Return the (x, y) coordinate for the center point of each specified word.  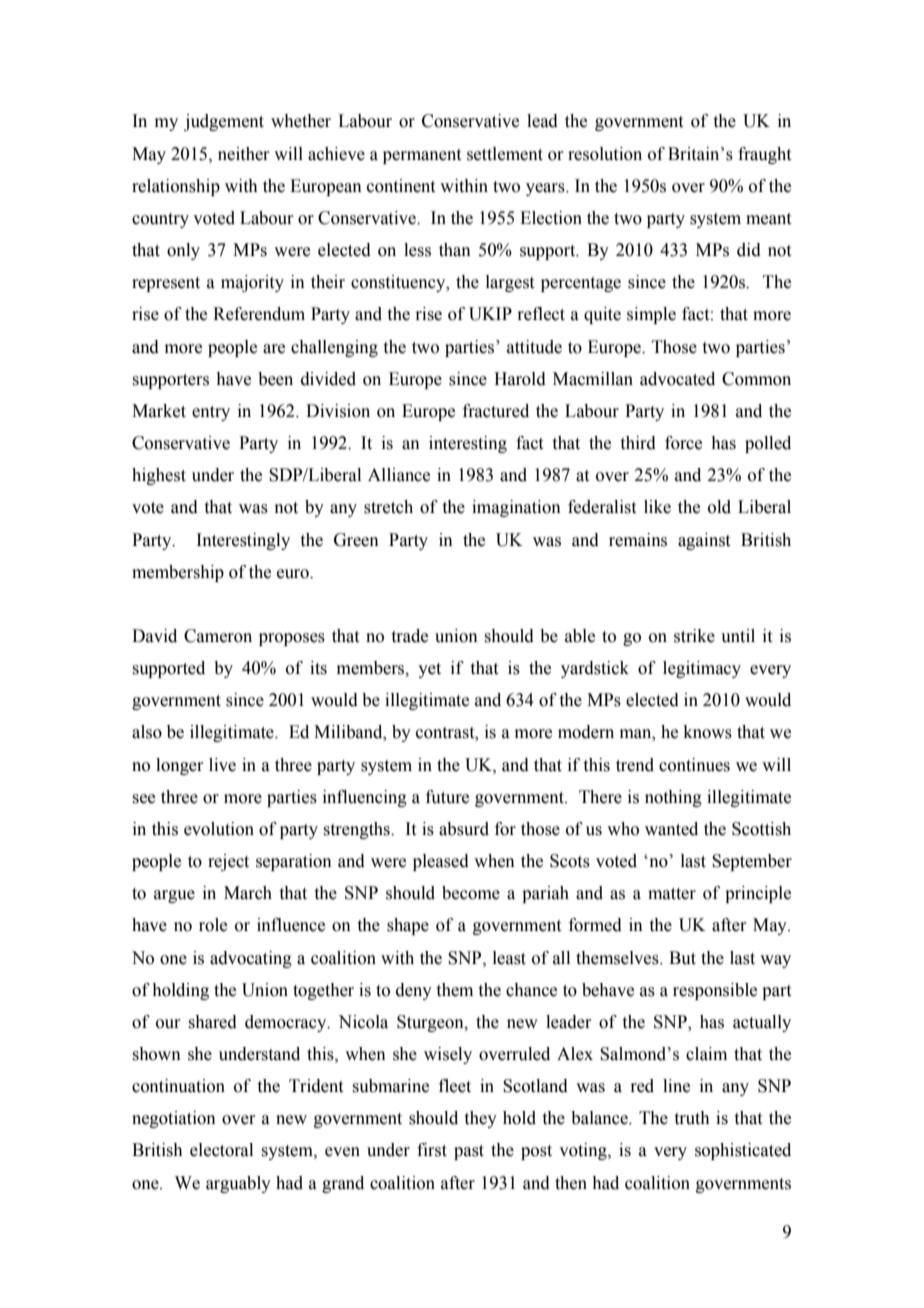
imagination (516, 508)
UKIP (490, 314)
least (509, 958)
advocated (677, 379)
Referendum (259, 314)
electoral (221, 1150)
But (682, 958)
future (447, 797)
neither (244, 154)
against (704, 541)
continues (694, 765)
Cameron (218, 636)
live (222, 765)
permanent (422, 156)
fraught (764, 155)
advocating (251, 959)
